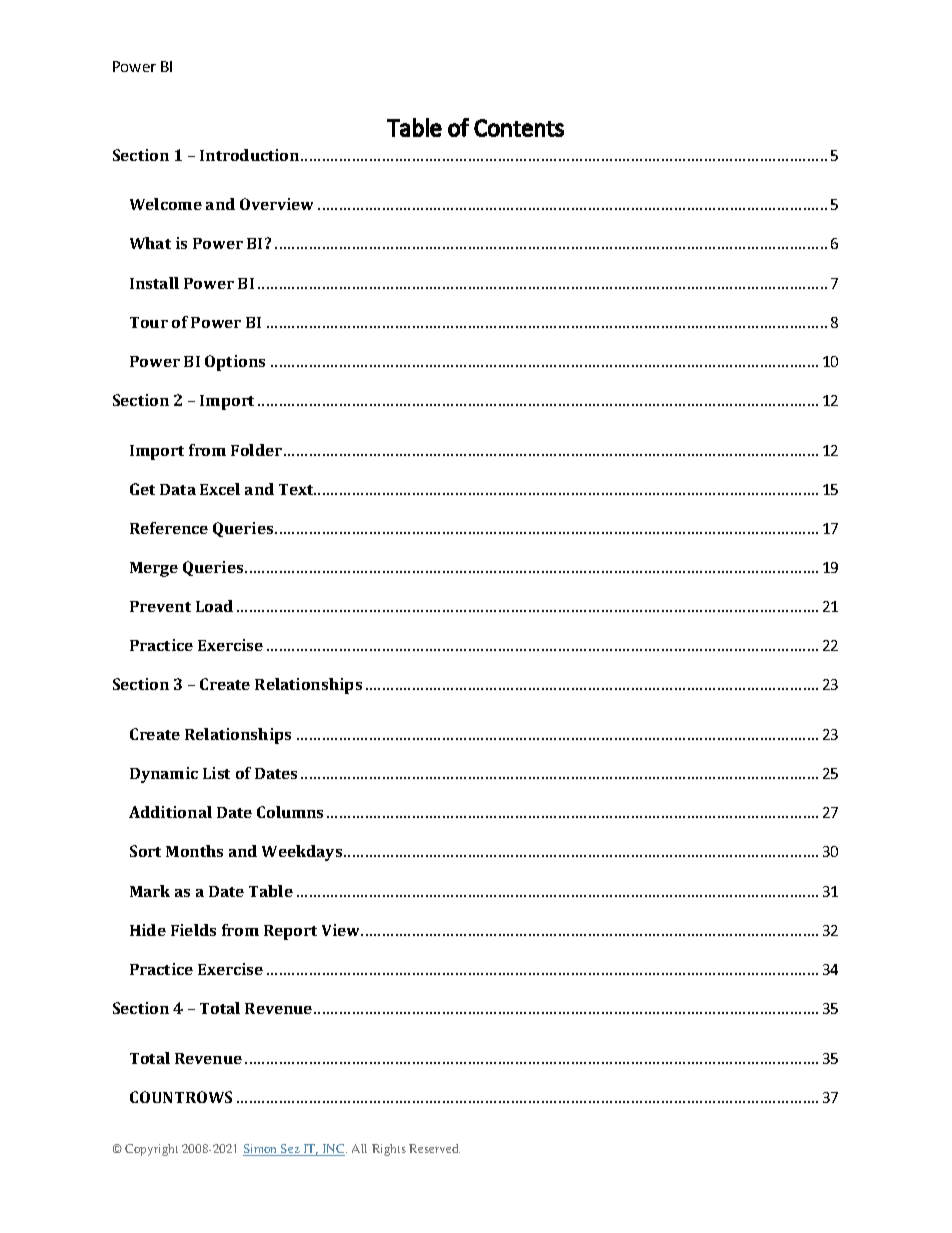  What do you see at coordinates (170, 812) in the screenshot?
I see `Additional` at bounding box center [170, 812].
